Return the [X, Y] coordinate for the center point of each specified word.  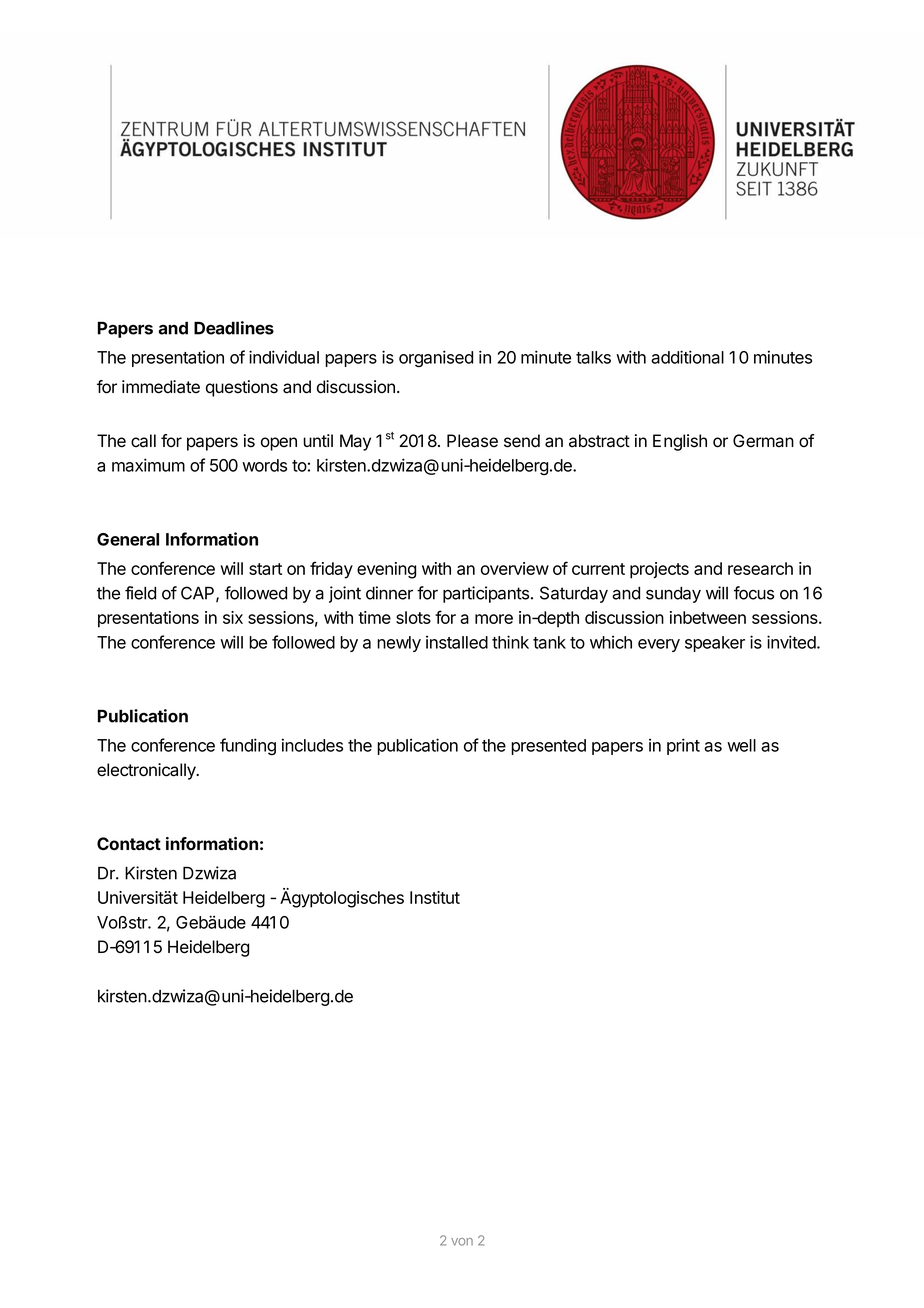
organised [436, 359]
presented [548, 747]
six [233, 617]
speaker [715, 644]
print [683, 746]
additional [687, 357]
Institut [435, 897]
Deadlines [234, 328]
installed [457, 642]
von [462, 1242]
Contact [129, 843]
